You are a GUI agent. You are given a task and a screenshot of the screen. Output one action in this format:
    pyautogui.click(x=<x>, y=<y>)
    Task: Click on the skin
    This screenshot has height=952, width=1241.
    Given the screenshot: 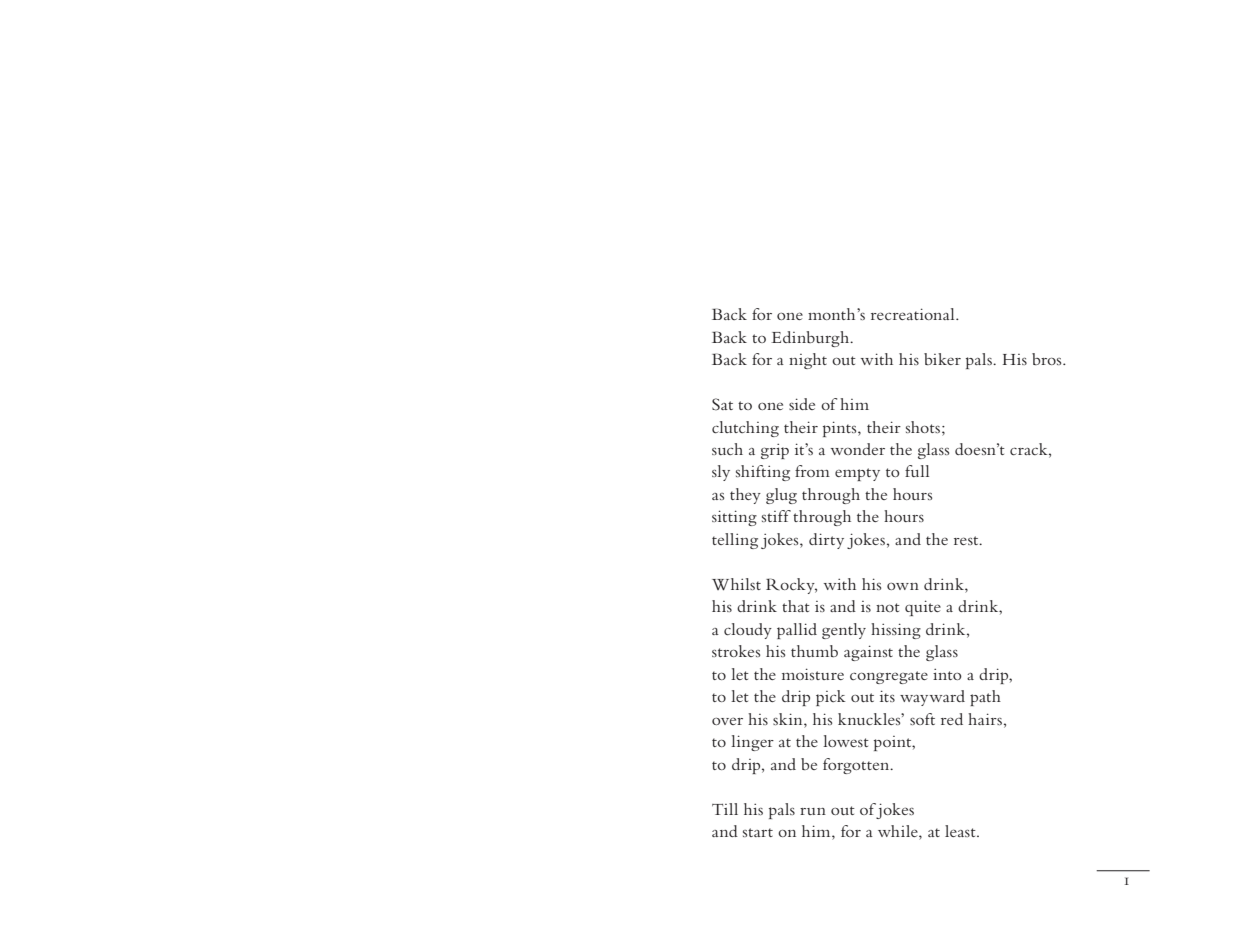 What is the action you would take?
    pyautogui.click(x=789, y=719)
